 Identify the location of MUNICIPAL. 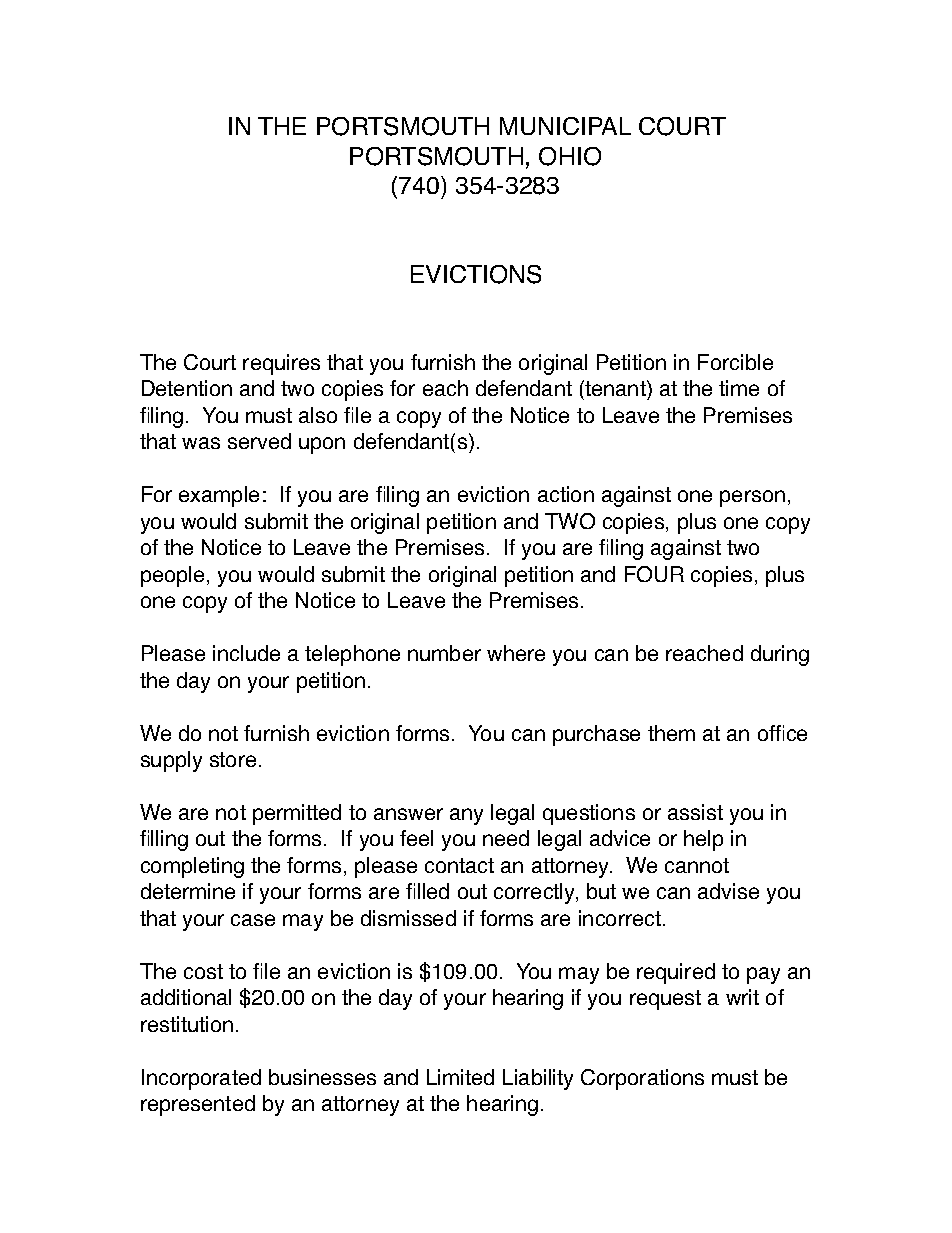
(565, 126).
